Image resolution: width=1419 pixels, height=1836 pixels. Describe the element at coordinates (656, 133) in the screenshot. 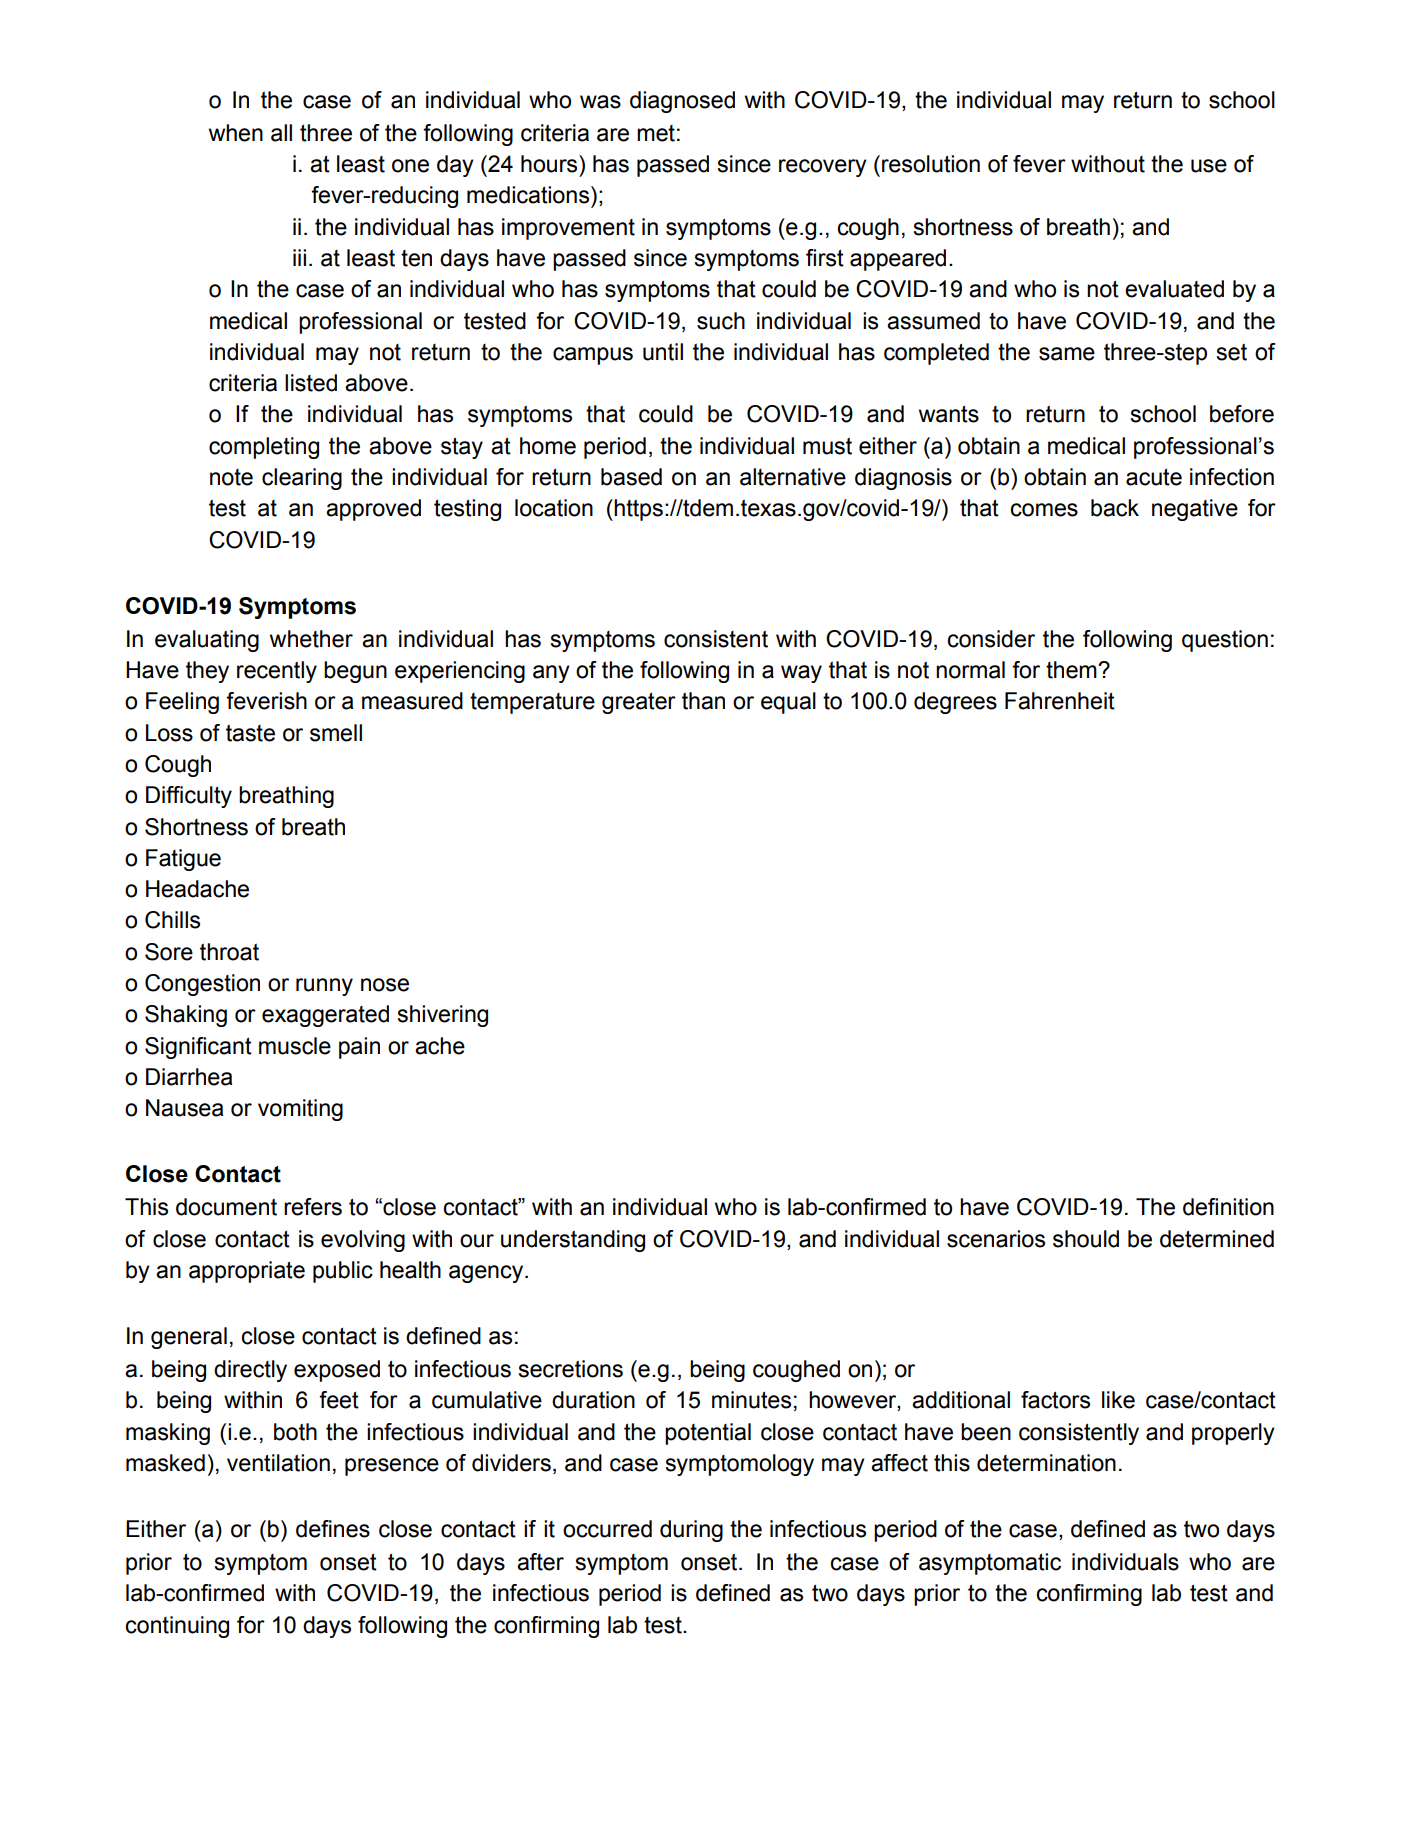

I see `met` at that location.
